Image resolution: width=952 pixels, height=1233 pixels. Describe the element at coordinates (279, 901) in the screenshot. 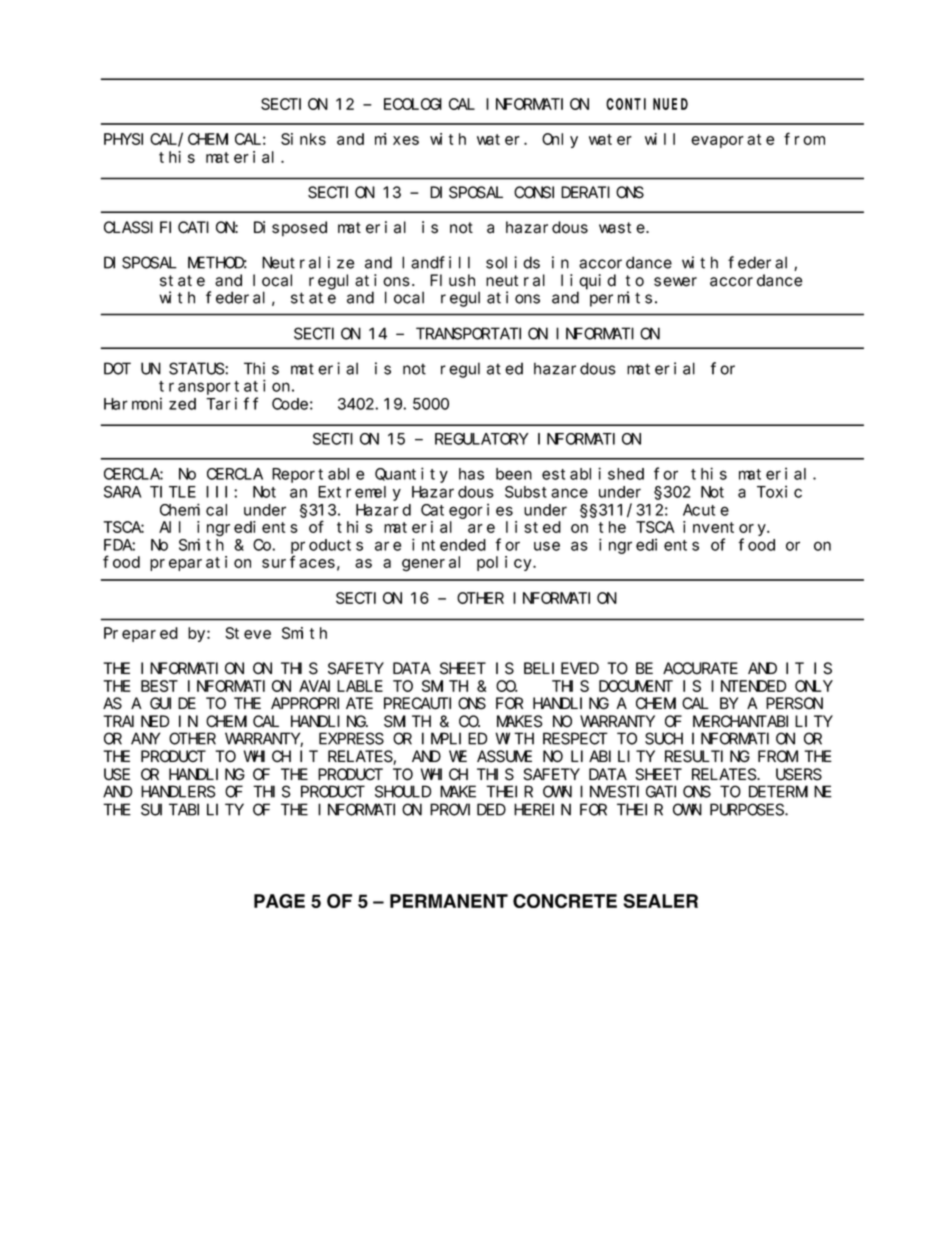

I see `PAGE` at that location.
